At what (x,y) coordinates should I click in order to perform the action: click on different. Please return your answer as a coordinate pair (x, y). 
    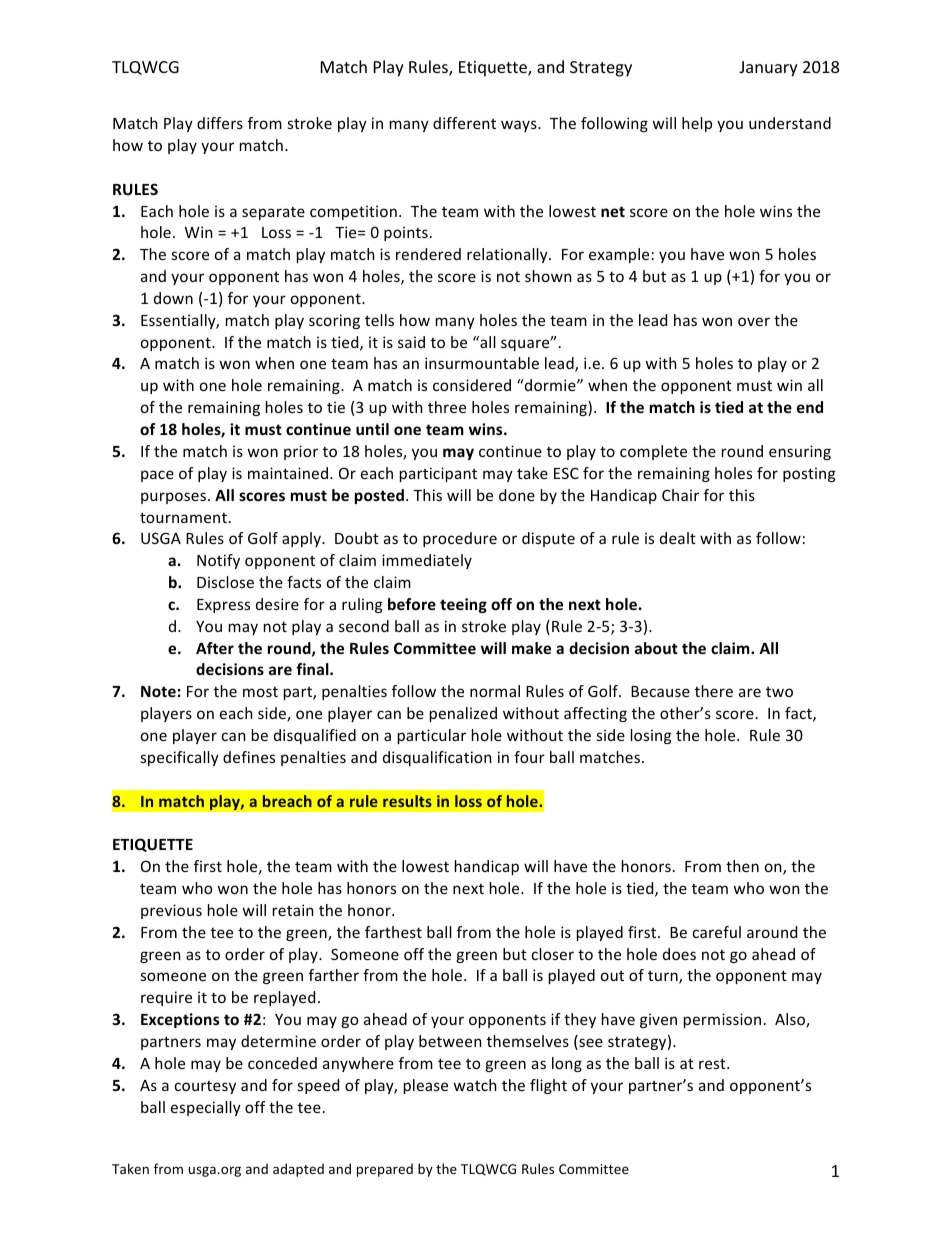
    Looking at the image, I should click on (464, 123).
